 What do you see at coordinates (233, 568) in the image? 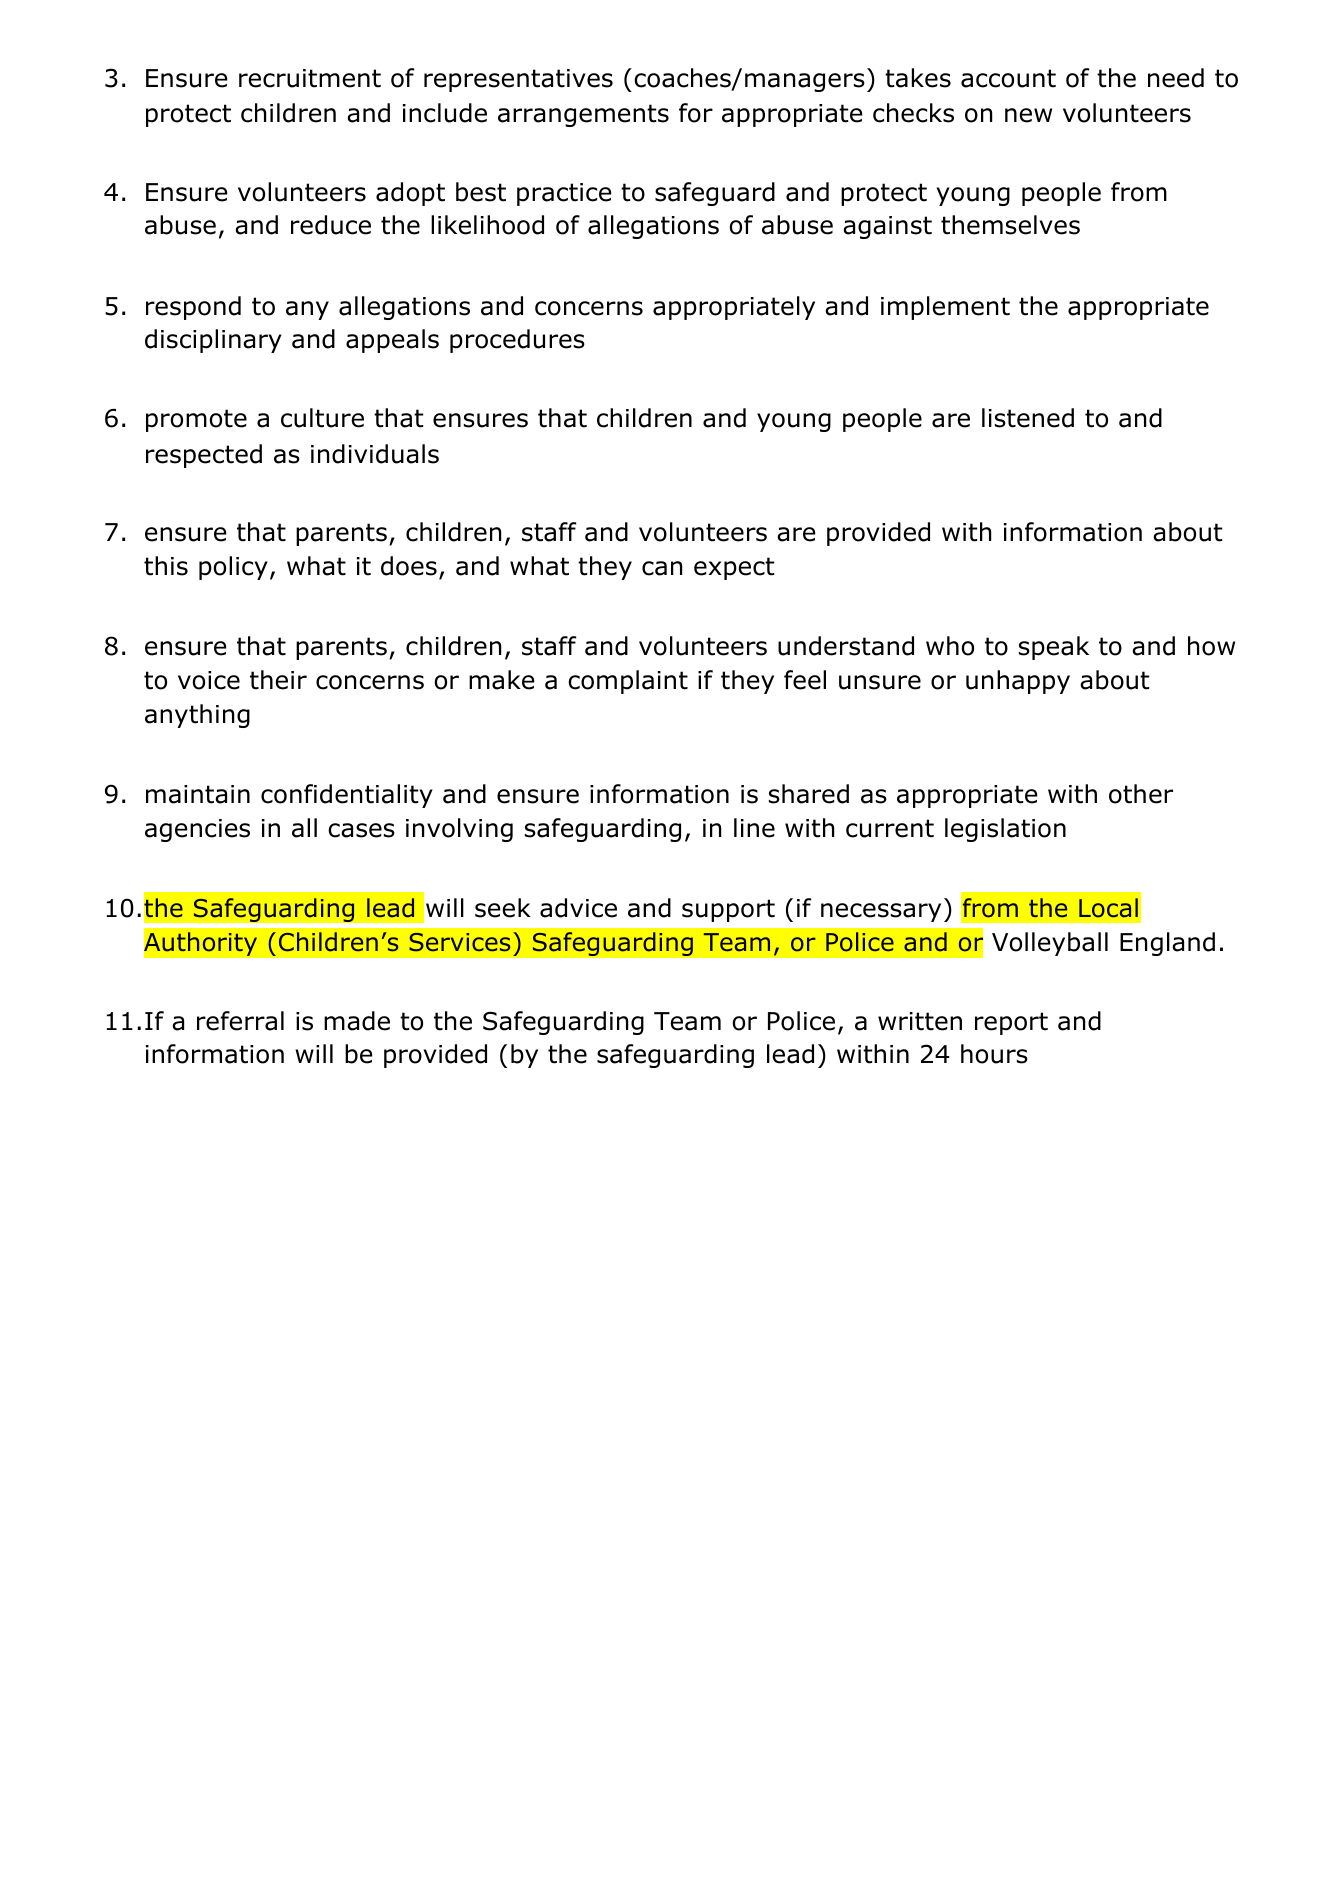
I see `policy` at bounding box center [233, 568].
